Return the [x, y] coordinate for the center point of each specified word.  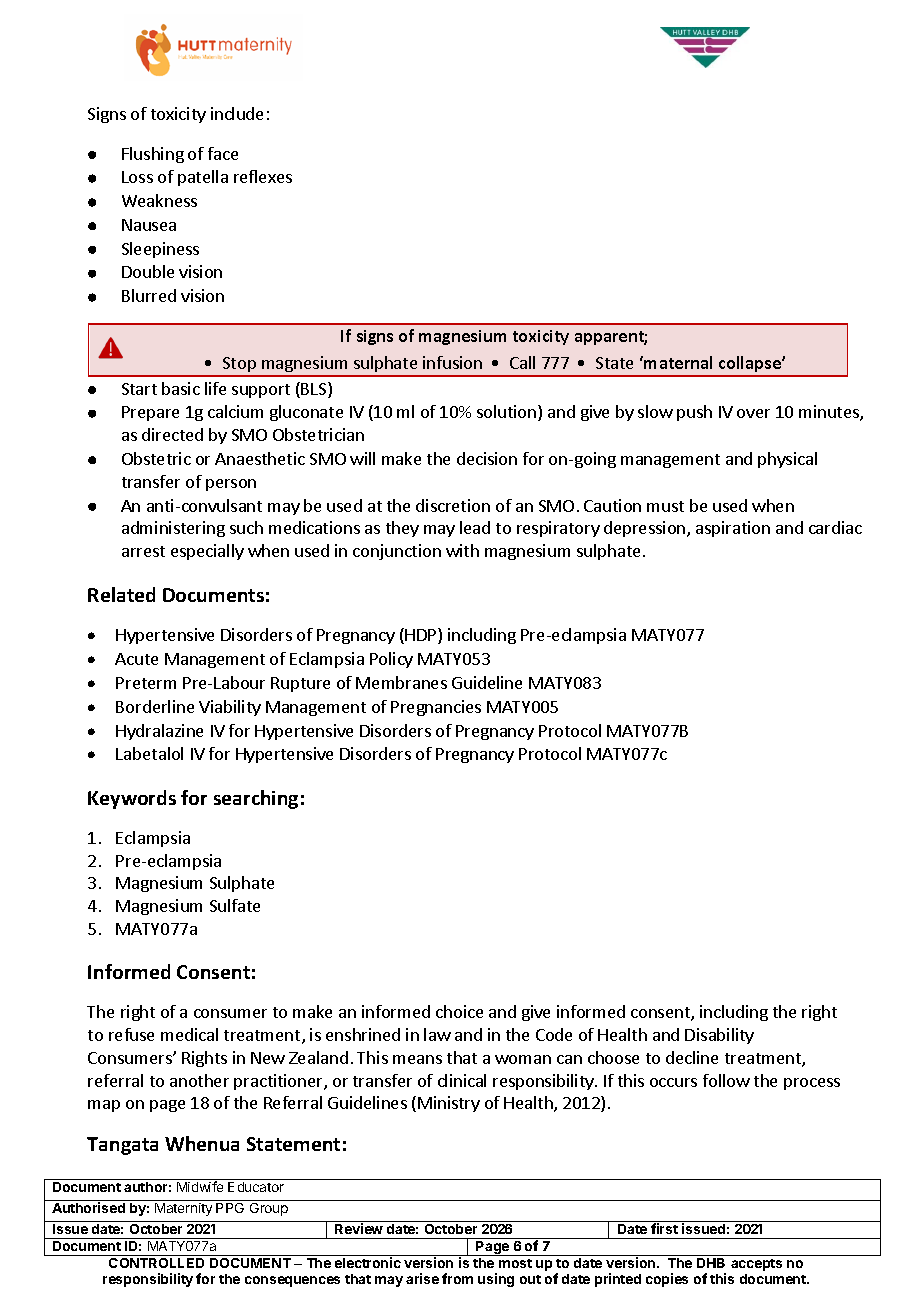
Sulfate [235, 905]
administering [173, 529]
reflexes [263, 176]
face [223, 153]
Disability [719, 1036]
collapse [750, 366]
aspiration [733, 529]
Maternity [183, 1209]
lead [475, 527]
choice [459, 1011]
